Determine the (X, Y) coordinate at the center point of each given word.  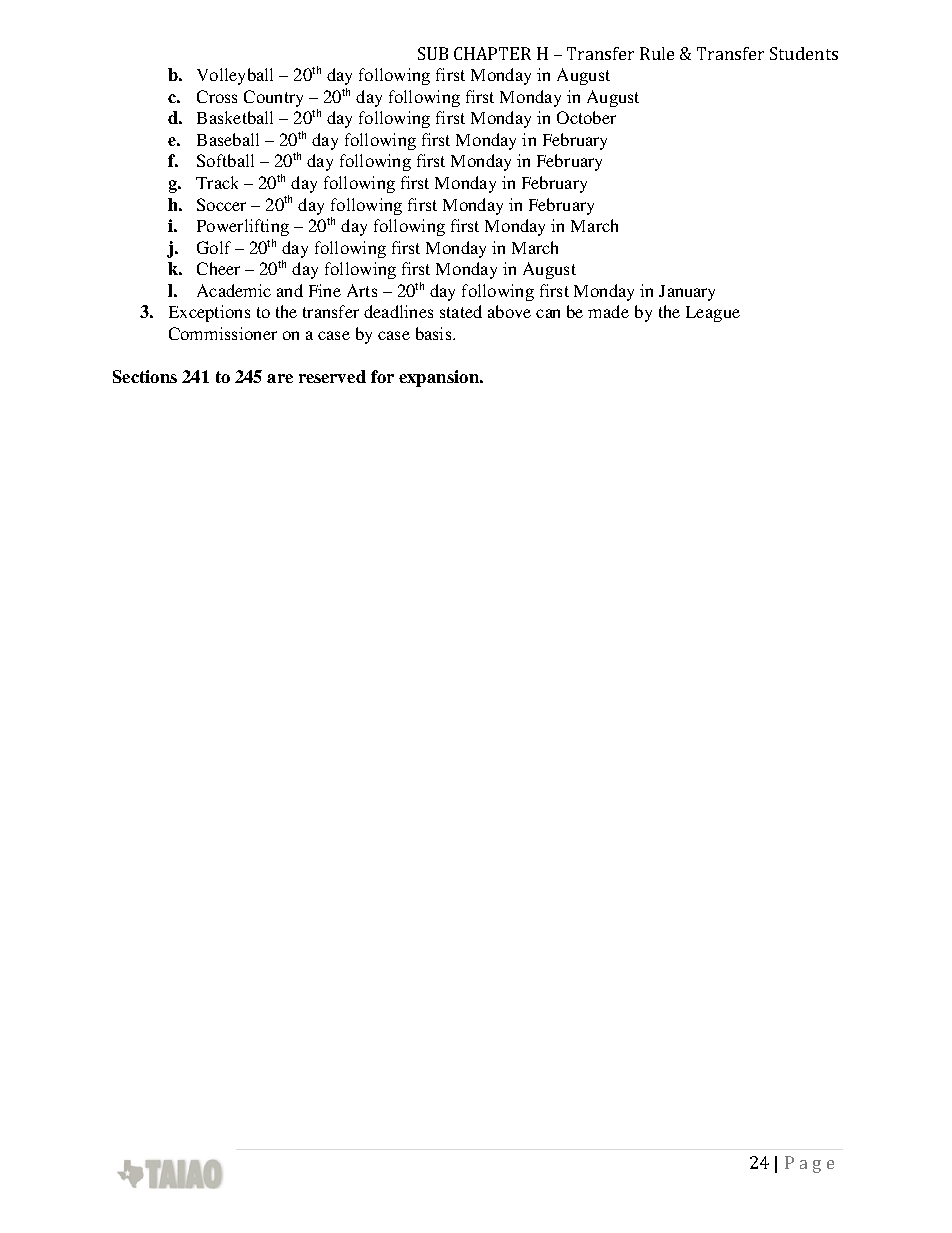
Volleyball (235, 76)
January (687, 293)
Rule (657, 53)
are (280, 378)
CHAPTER (492, 53)
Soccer (221, 204)
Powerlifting (243, 227)
